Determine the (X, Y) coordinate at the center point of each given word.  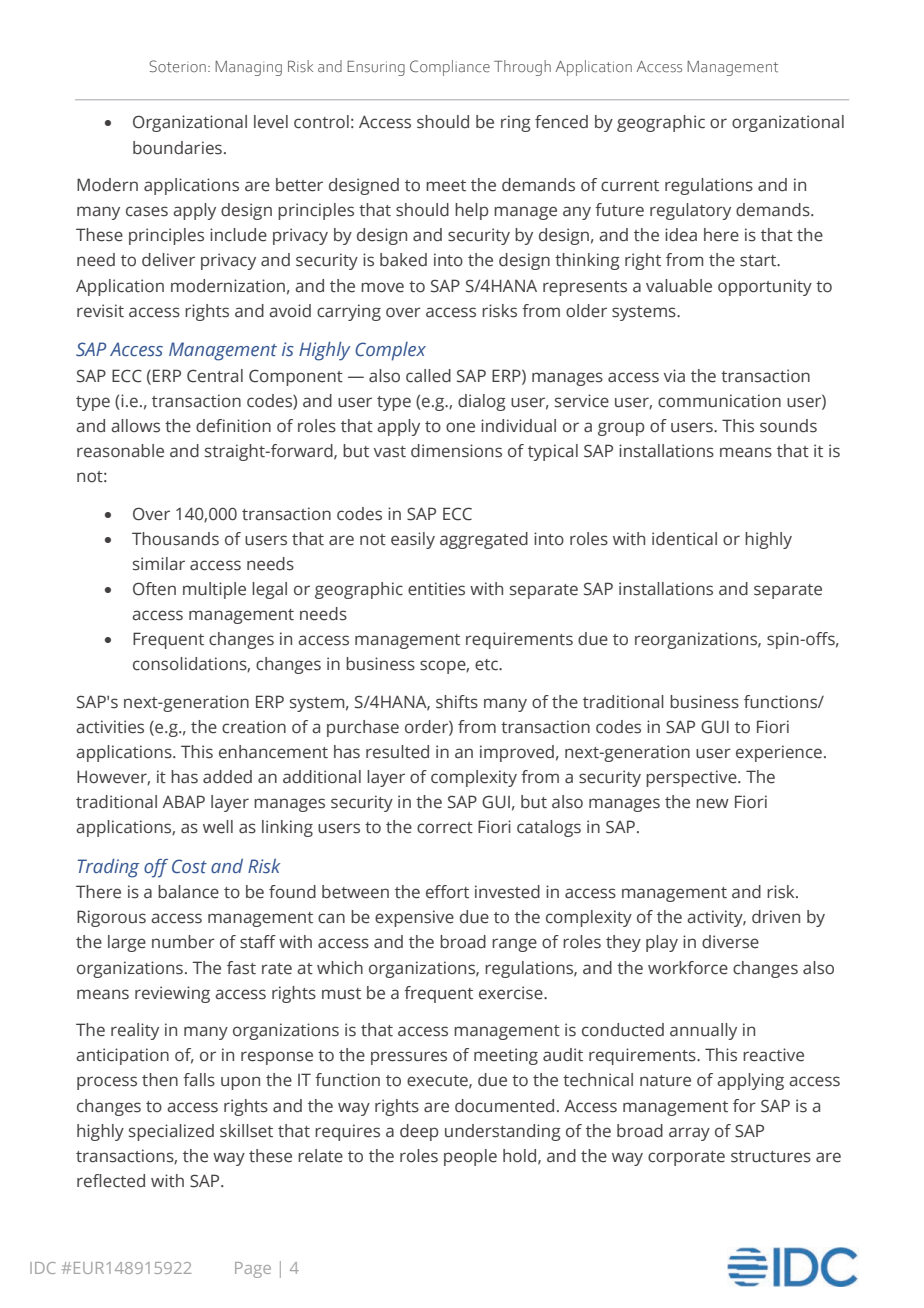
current (630, 186)
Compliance (450, 68)
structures (771, 1157)
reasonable (120, 451)
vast (390, 452)
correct (445, 828)
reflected (111, 1181)
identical (684, 539)
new (712, 803)
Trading (108, 868)
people (470, 1157)
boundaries (177, 148)
